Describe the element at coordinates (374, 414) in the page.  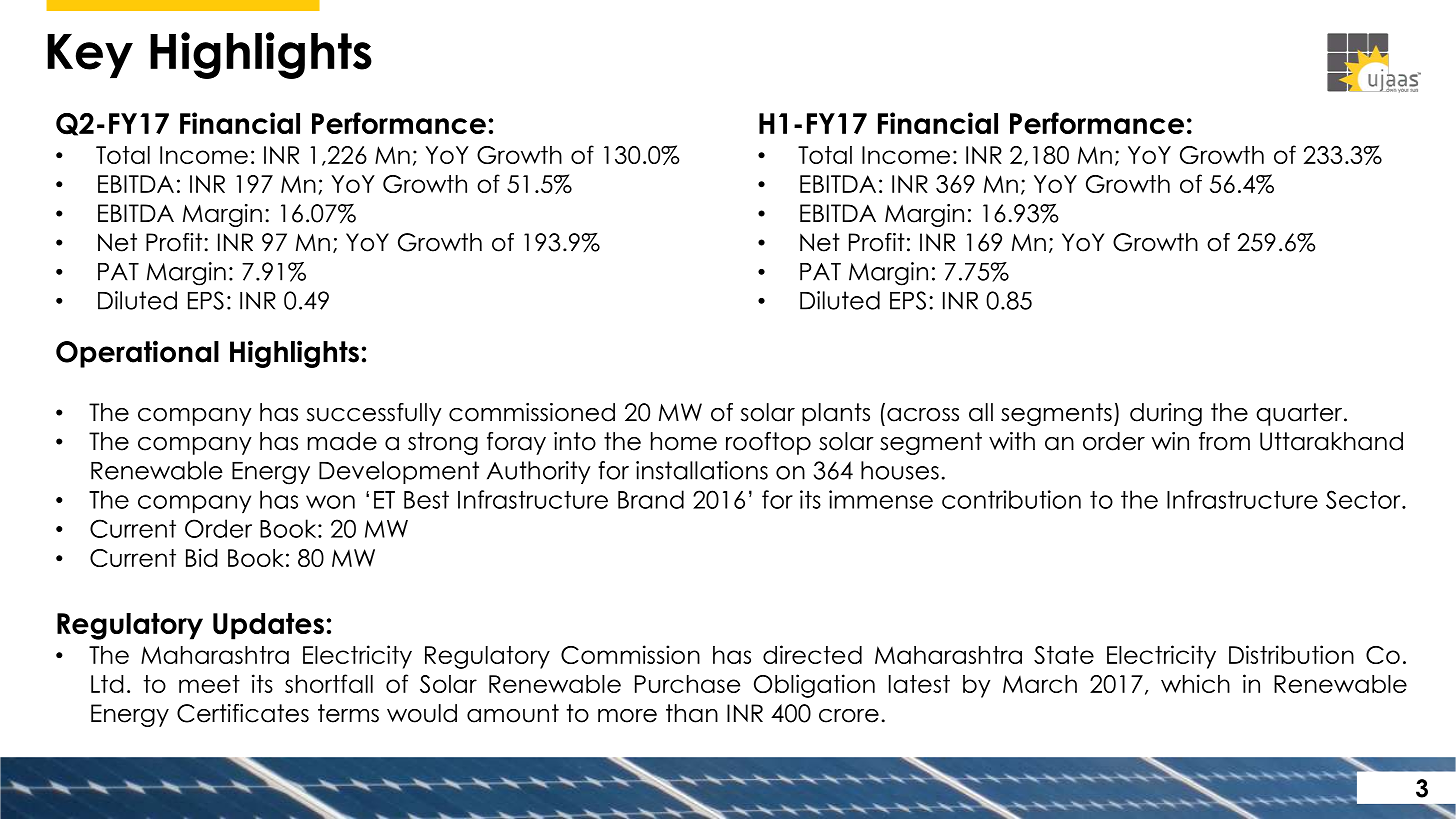
I see `successfully` at that location.
